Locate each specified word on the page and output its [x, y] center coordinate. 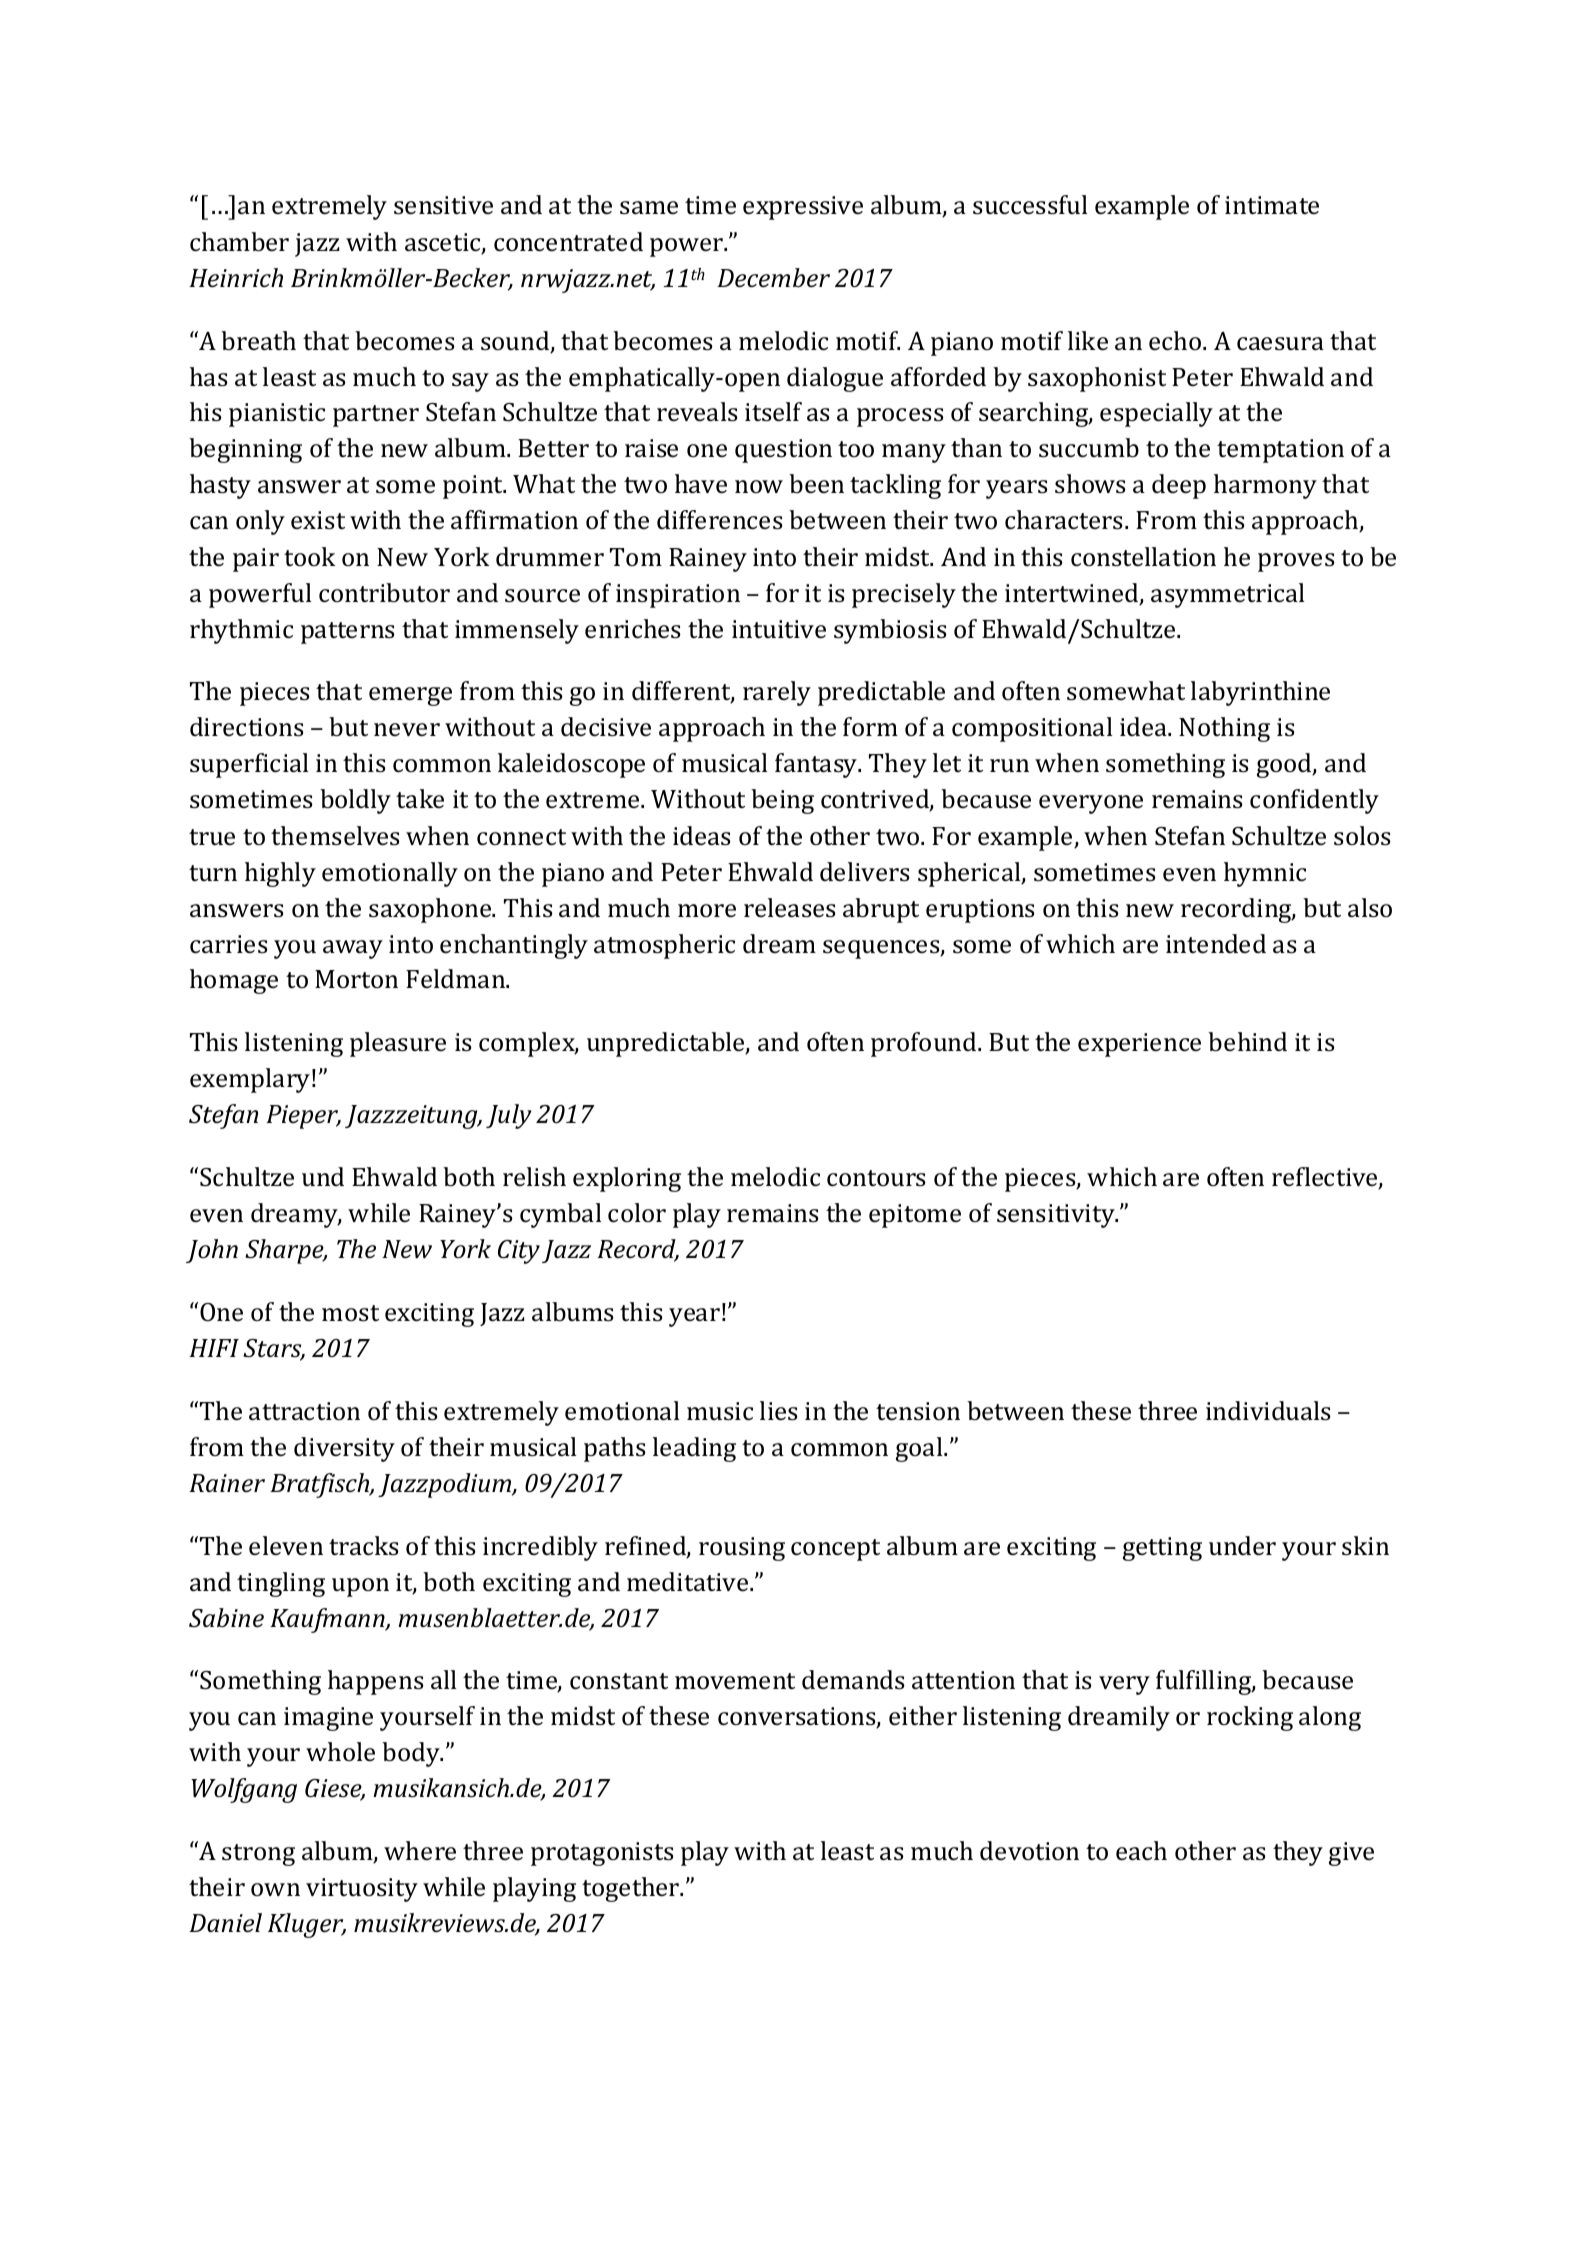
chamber [239, 242]
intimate [1272, 205]
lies [779, 1411]
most [350, 1313]
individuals [1268, 1411]
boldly [355, 801]
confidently [1314, 801]
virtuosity [362, 1890]
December [773, 278]
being [782, 801]
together [632, 1889]
